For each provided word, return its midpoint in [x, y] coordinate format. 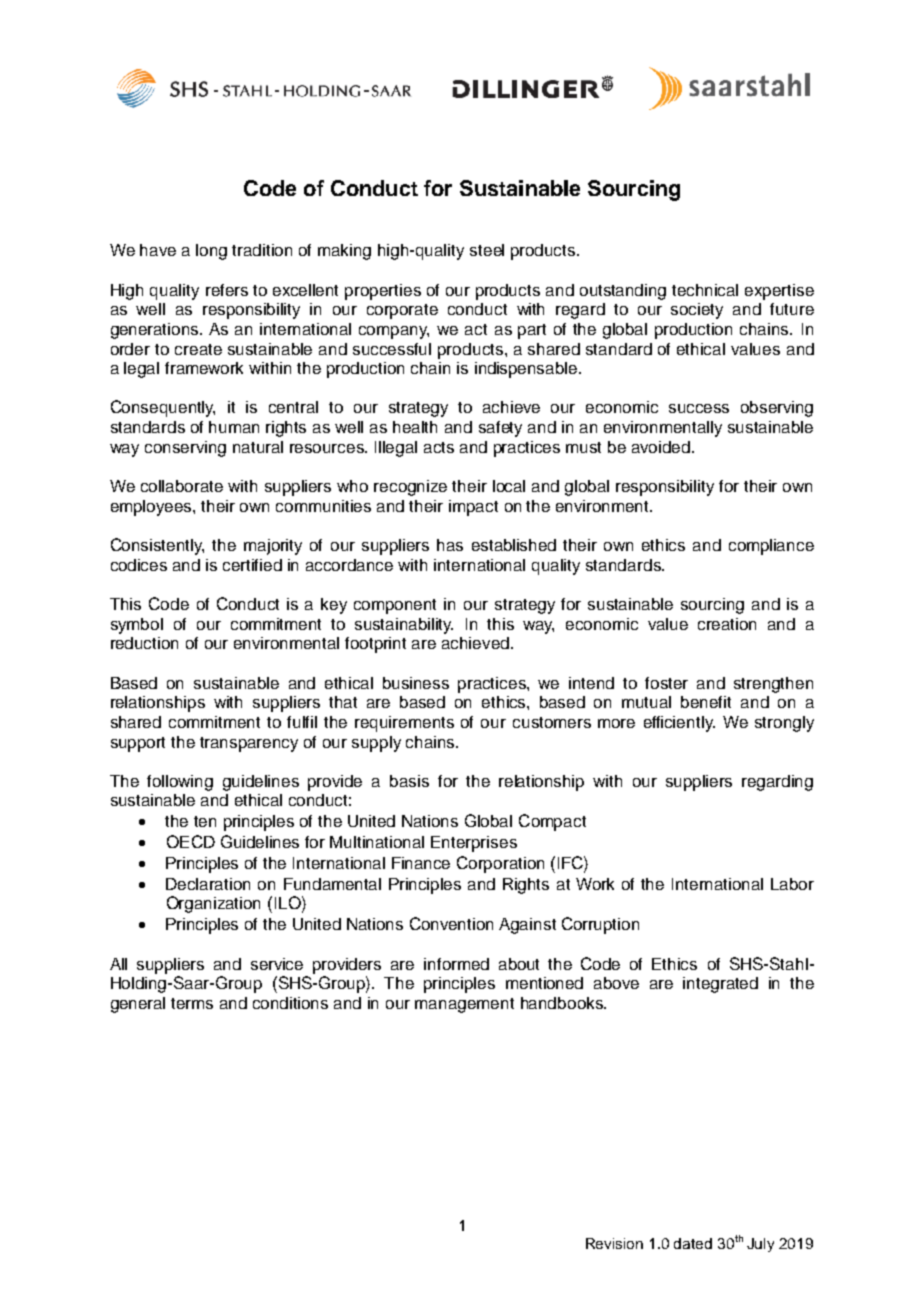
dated [693, 1243]
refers [227, 290]
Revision [614, 1243]
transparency [249, 744]
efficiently [679, 724]
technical [705, 290]
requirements [404, 724]
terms [192, 1003]
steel [487, 250]
